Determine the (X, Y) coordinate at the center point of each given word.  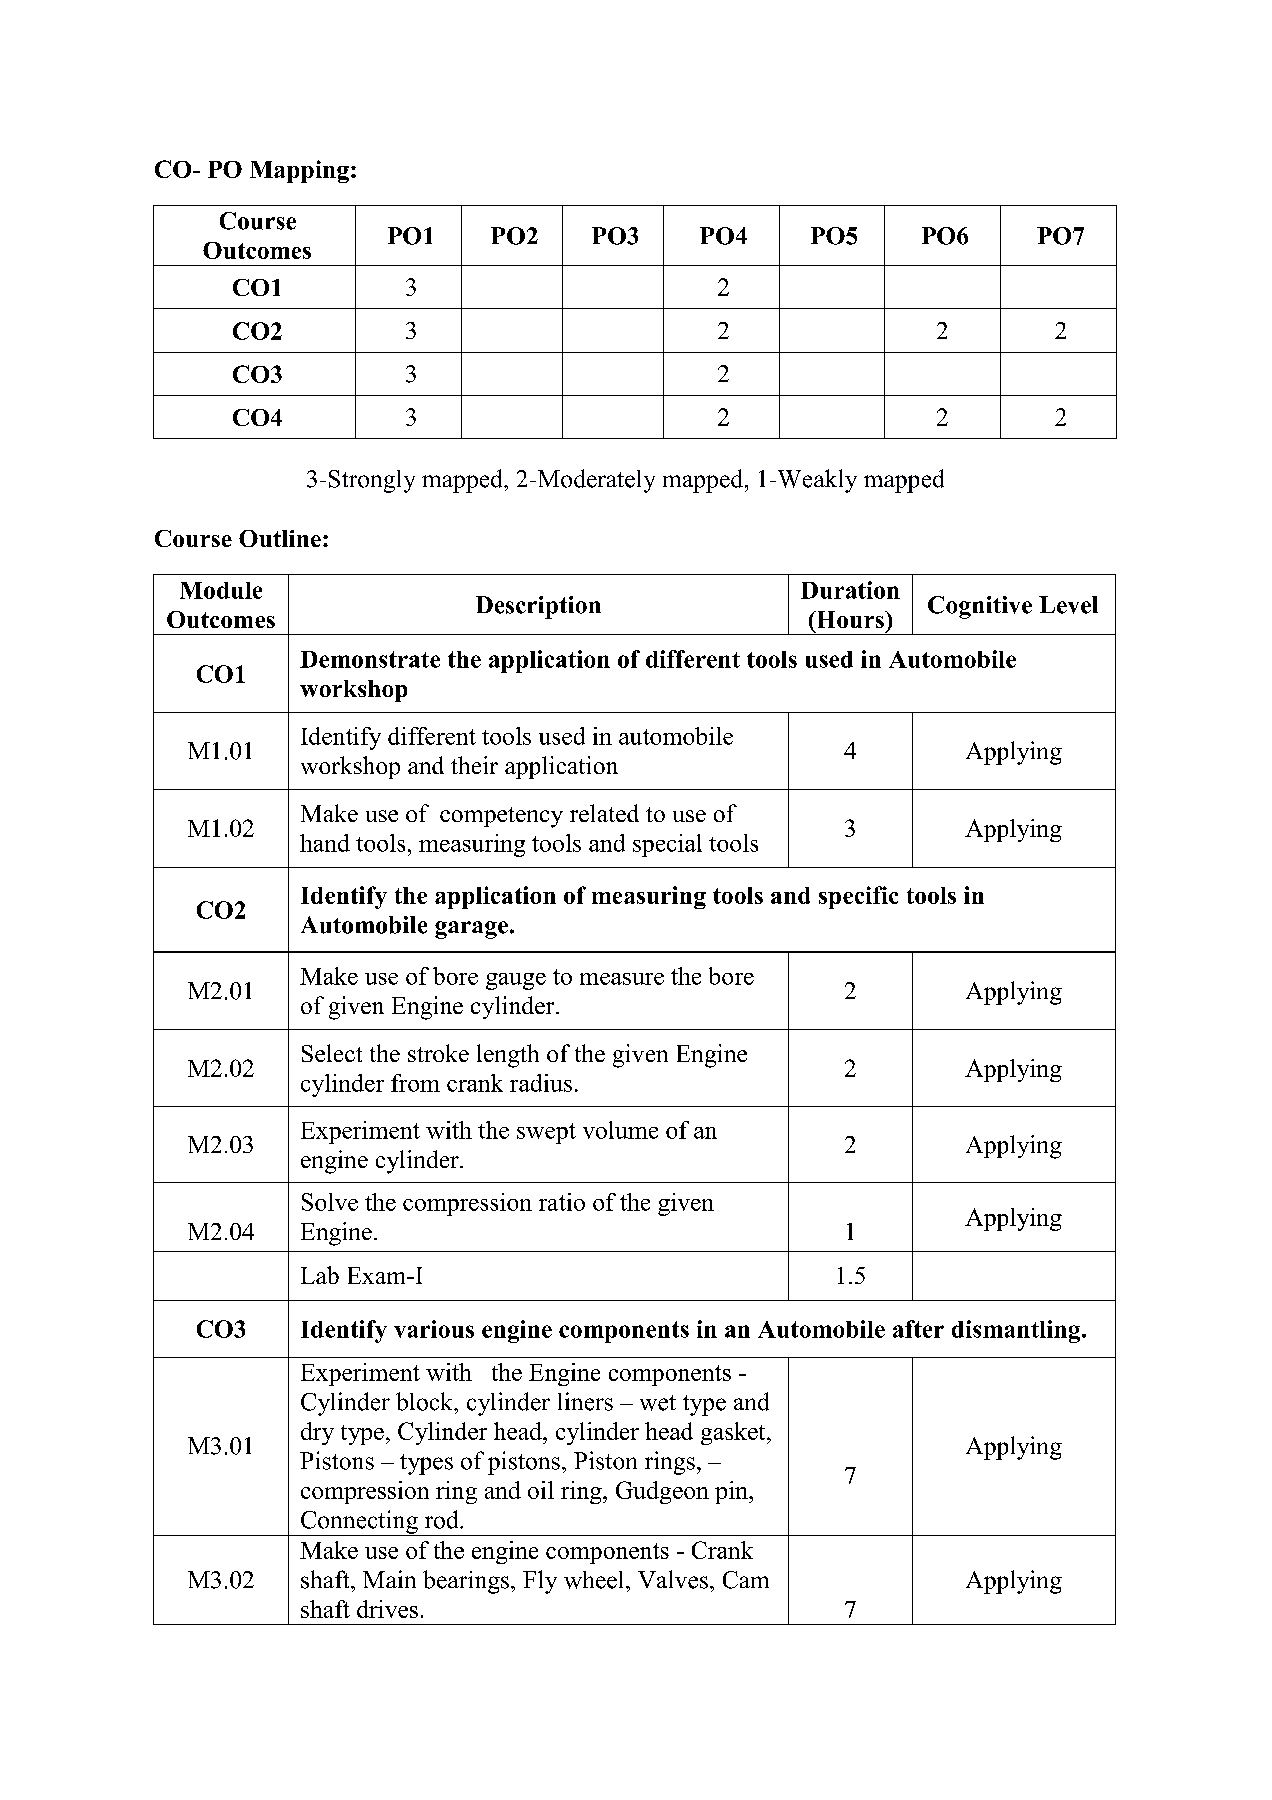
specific (858, 897)
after (918, 1329)
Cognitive (980, 607)
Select (332, 1053)
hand (325, 843)
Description (538, 607)
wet (658, 1403)
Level (1068, 605)
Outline (280, 538)
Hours (850, 619)
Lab (320, 1275)
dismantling (1017, 1331)
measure (622, 979)
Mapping (299, 171)
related (604, 813)
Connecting (359, 1523)
